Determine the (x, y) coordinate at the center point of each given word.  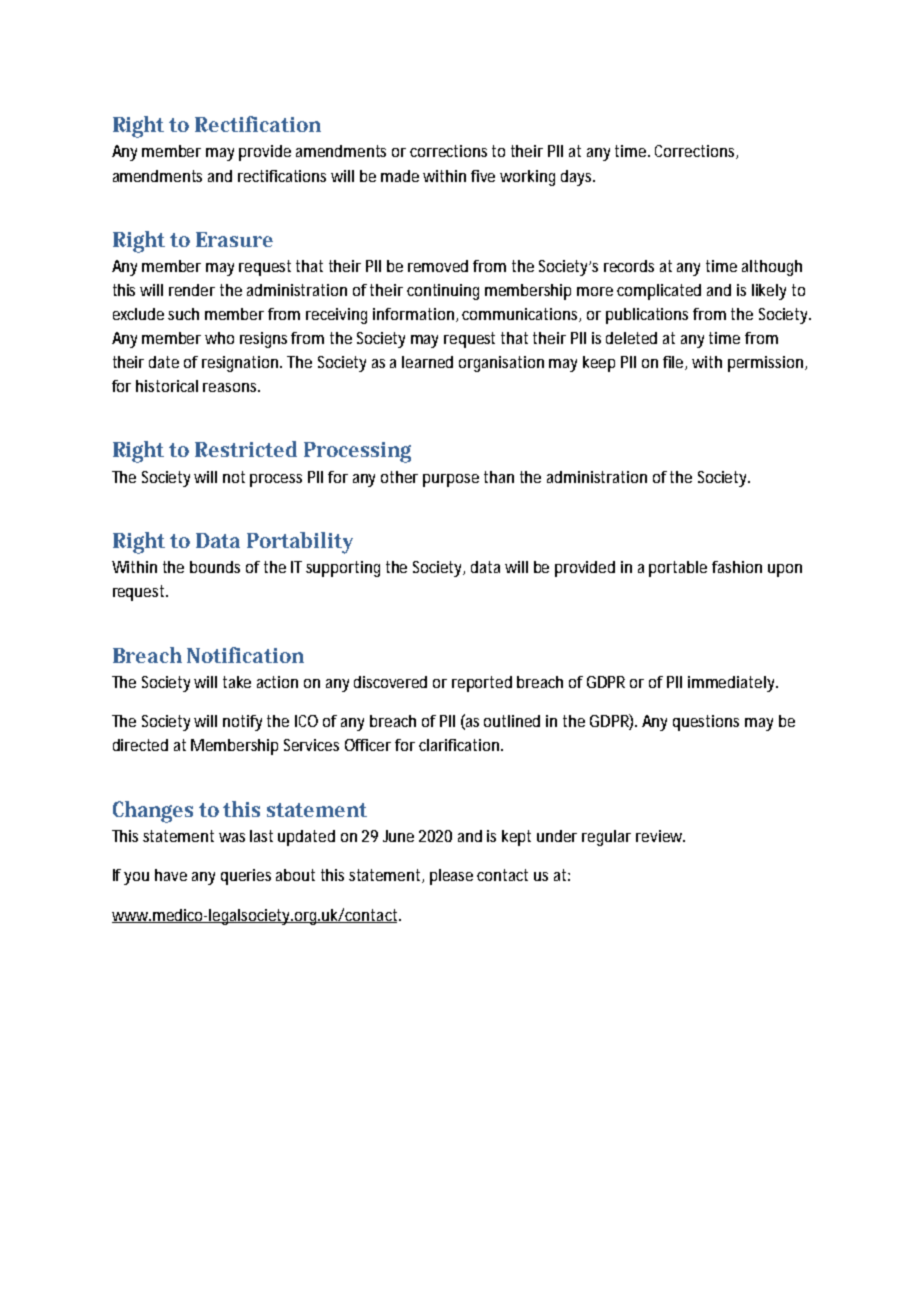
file (674, 363)
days (578, 178)
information (413, 314)
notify (242, 723)
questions (706, 723)
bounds (215, 567)
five (483, 176)
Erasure (234, 239)
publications (647, 316)
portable (678, 569)
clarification (459, 745)
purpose (451, 480)
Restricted (246, 449)
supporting (343, 569)
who (219, 338)
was (232, 837)
